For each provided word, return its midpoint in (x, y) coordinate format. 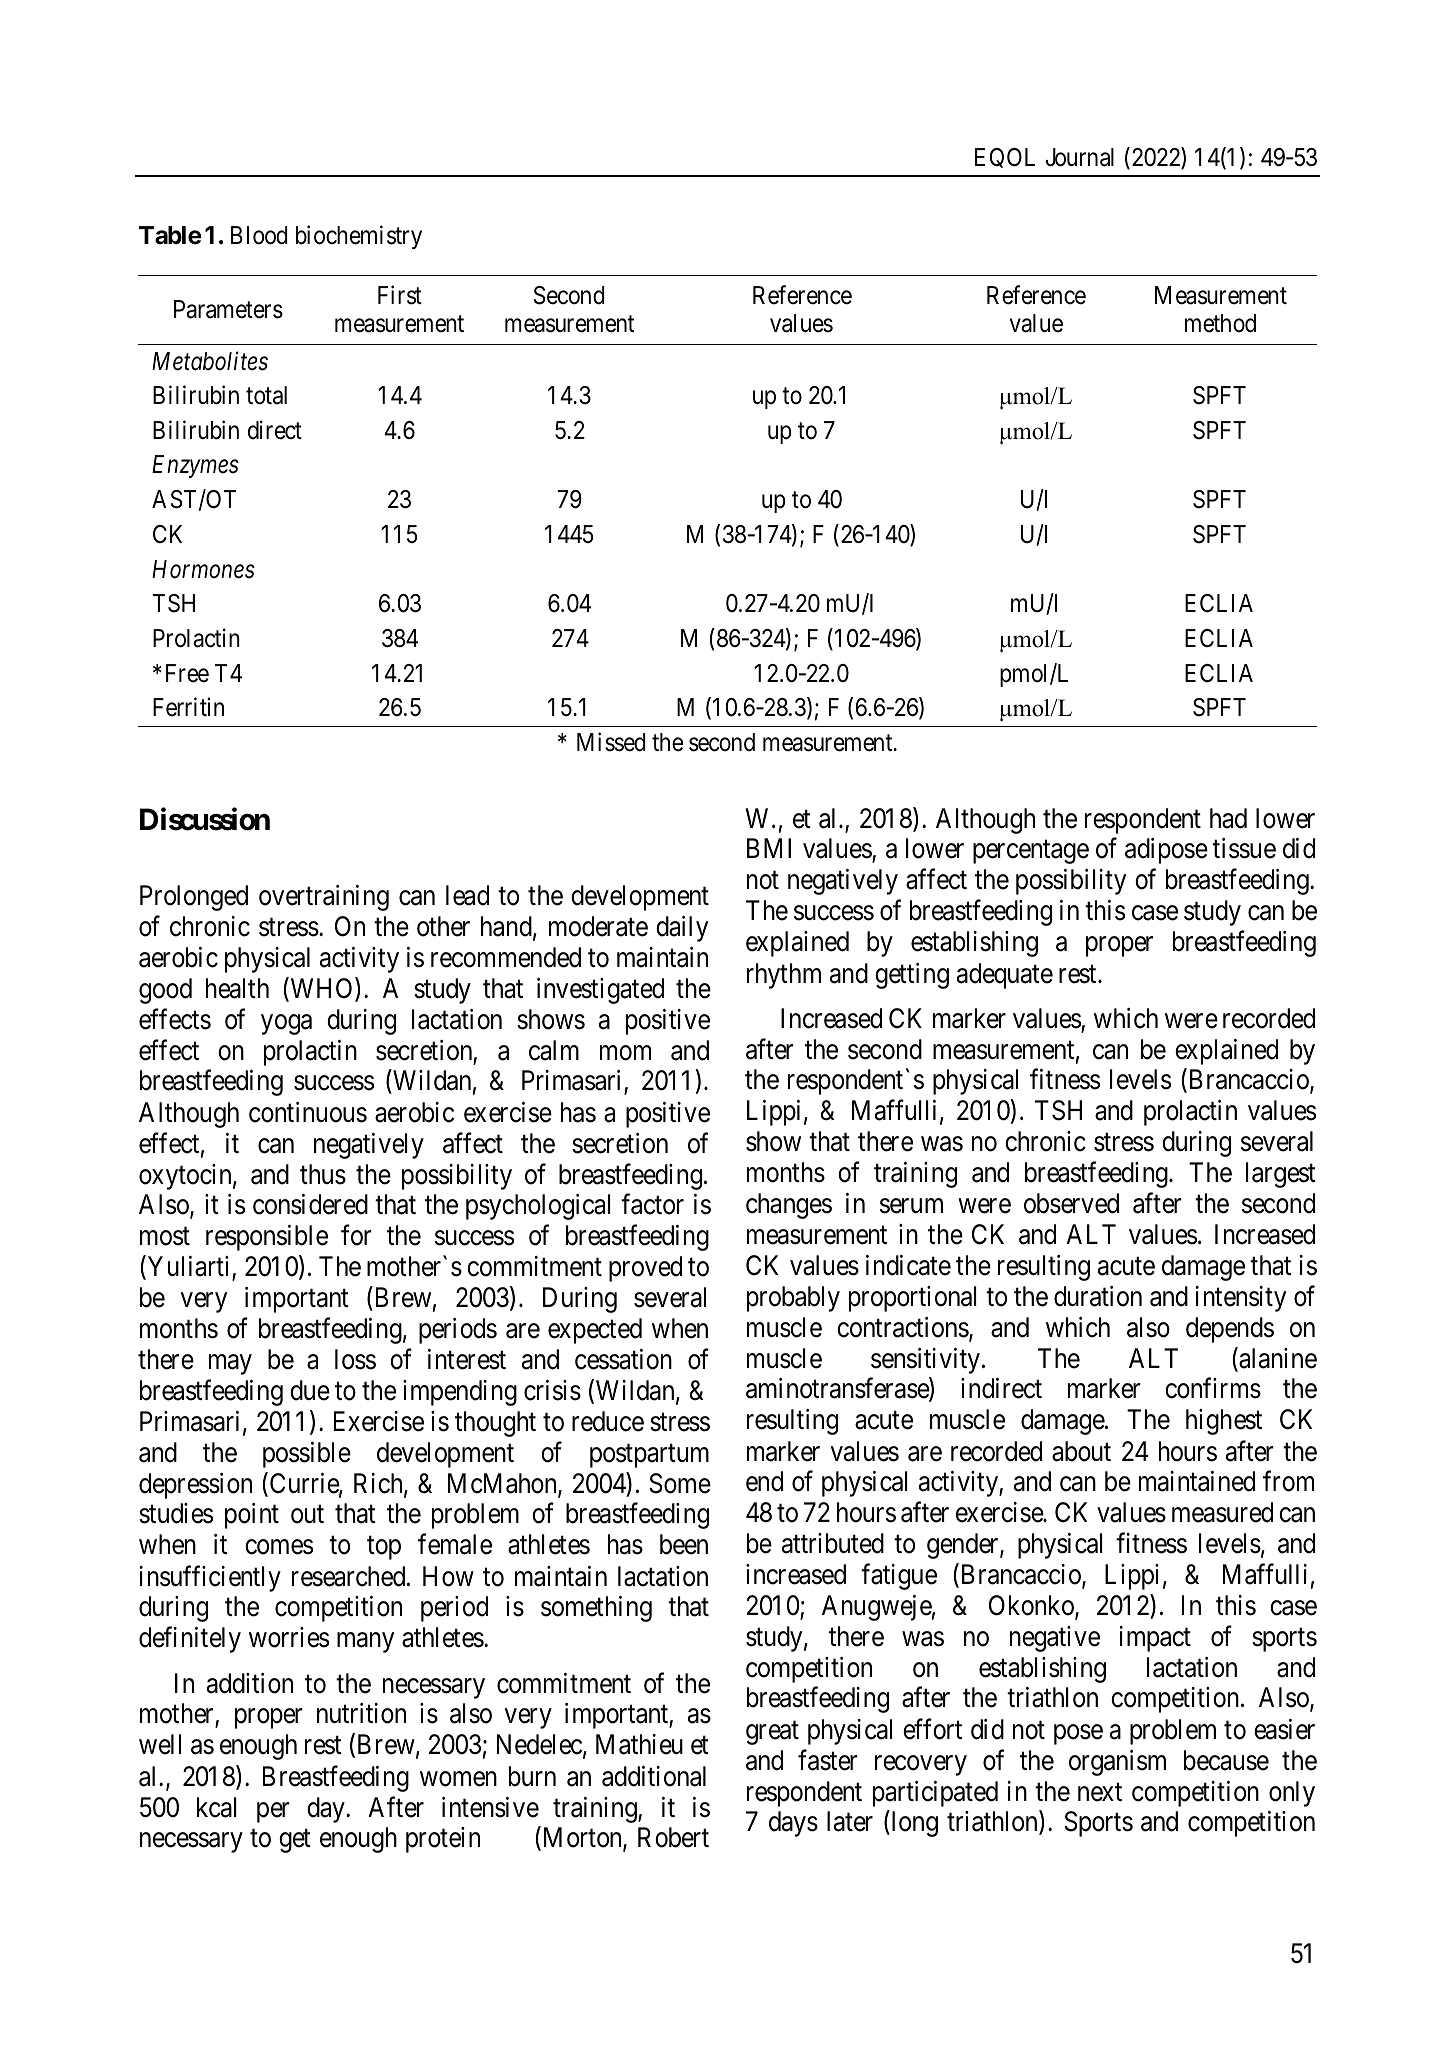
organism (1117, 1763)
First (400, 295)
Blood (259, 235)
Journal (1080, 157)
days (793, 1824)
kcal (217, 1807)
